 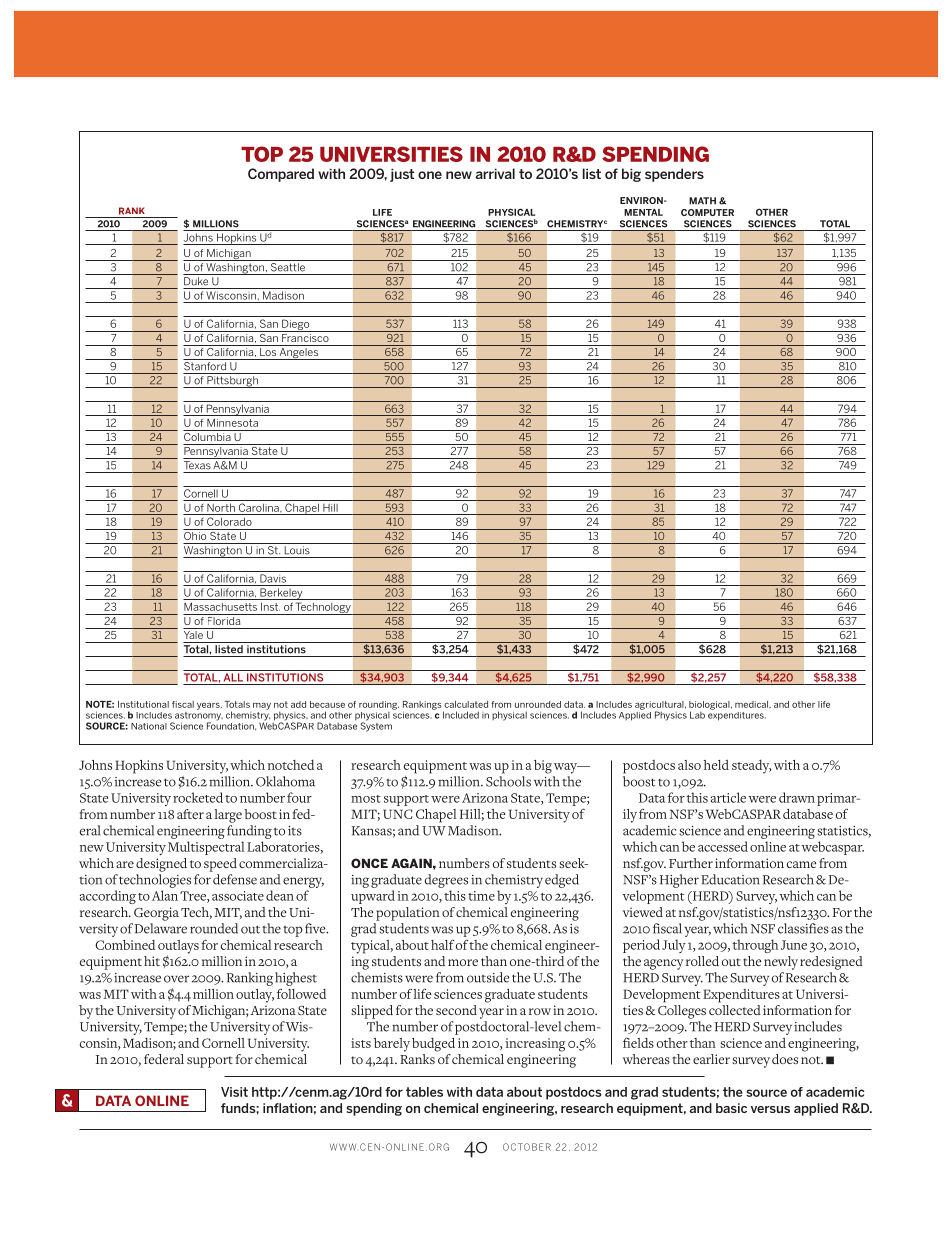 I want to click on Columbia, so click(x=208, y=435).
